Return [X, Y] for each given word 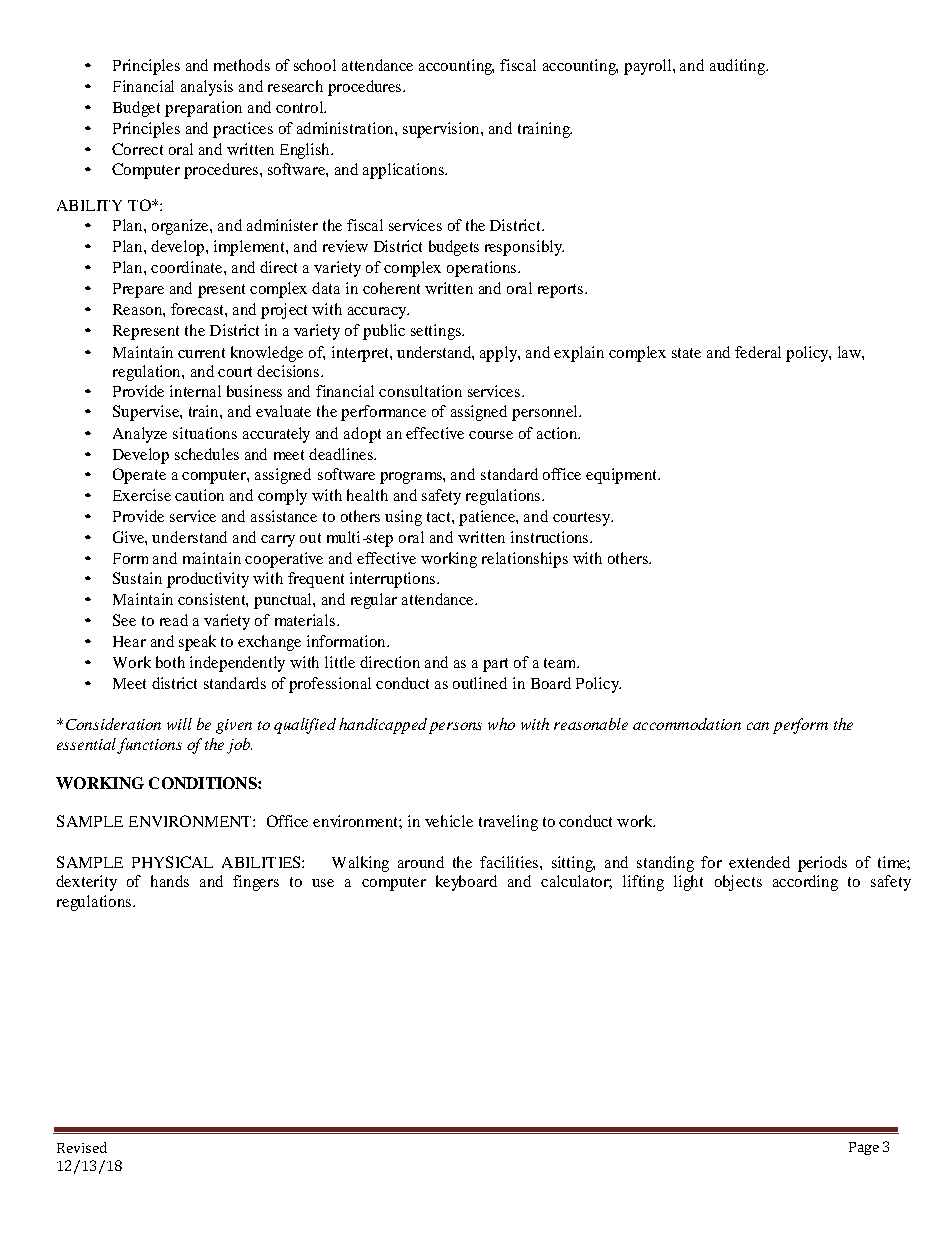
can [758, 726]
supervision [442, 130]
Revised [82, 1147]
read [174, 620]
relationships [525, 560]
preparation [203, 109]
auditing [738, 67]
